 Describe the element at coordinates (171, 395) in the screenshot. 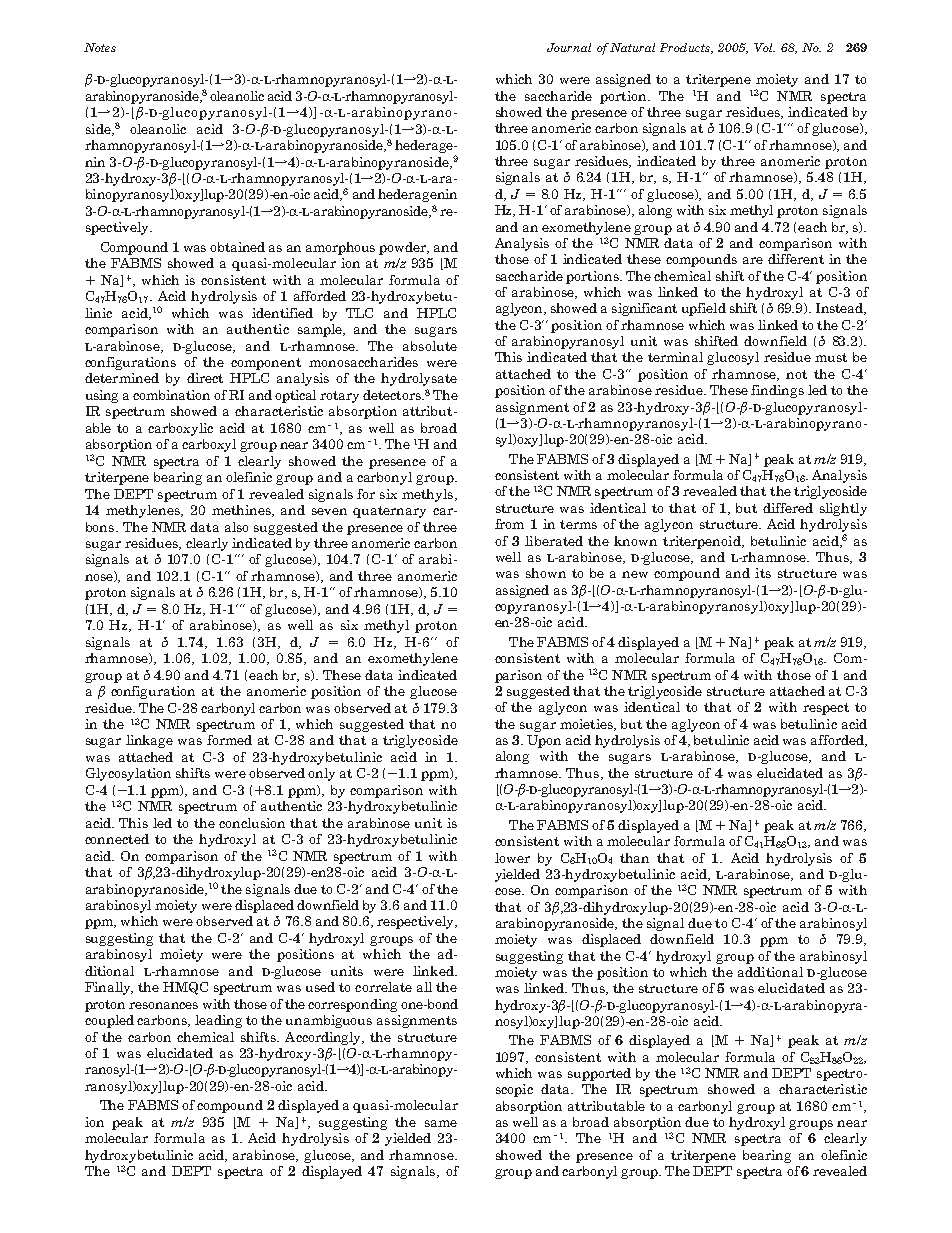

I see `combination` at that location.
